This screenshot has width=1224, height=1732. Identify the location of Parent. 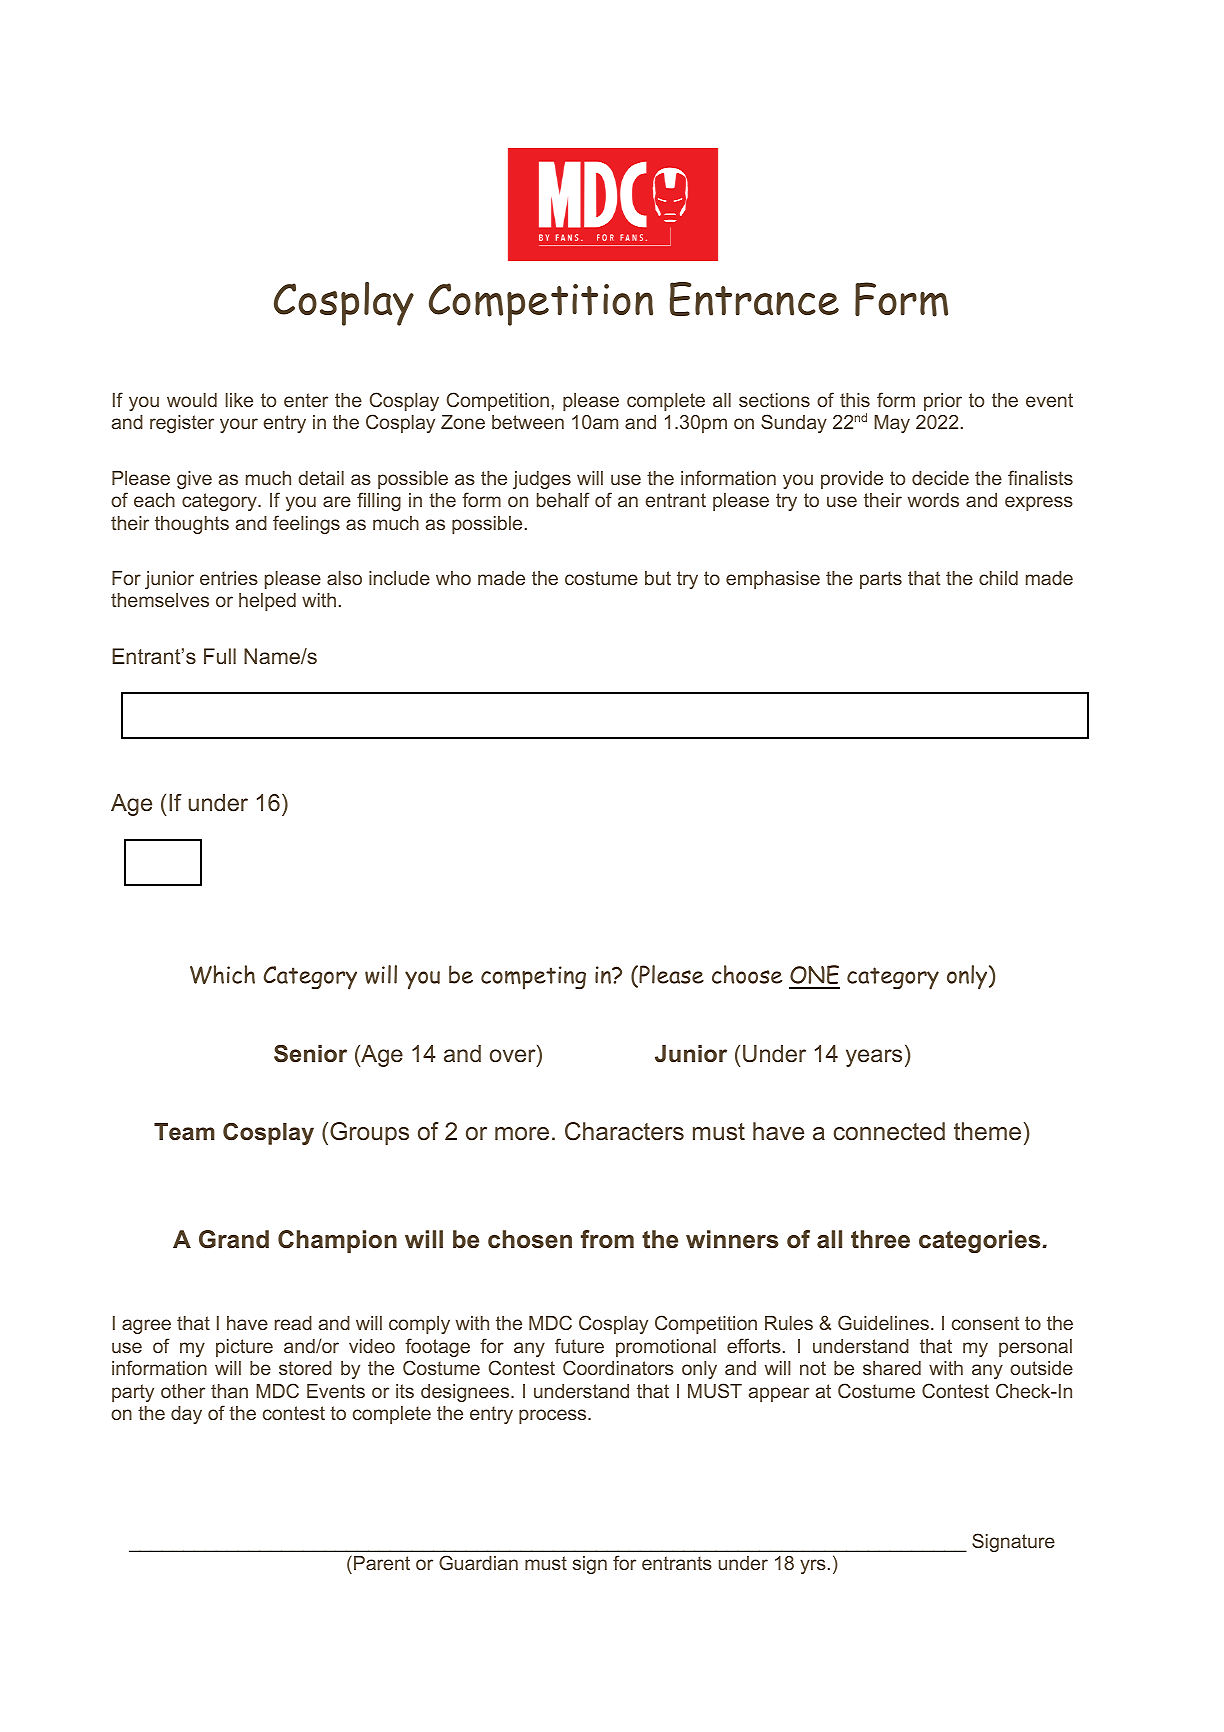
(382, 1563).
